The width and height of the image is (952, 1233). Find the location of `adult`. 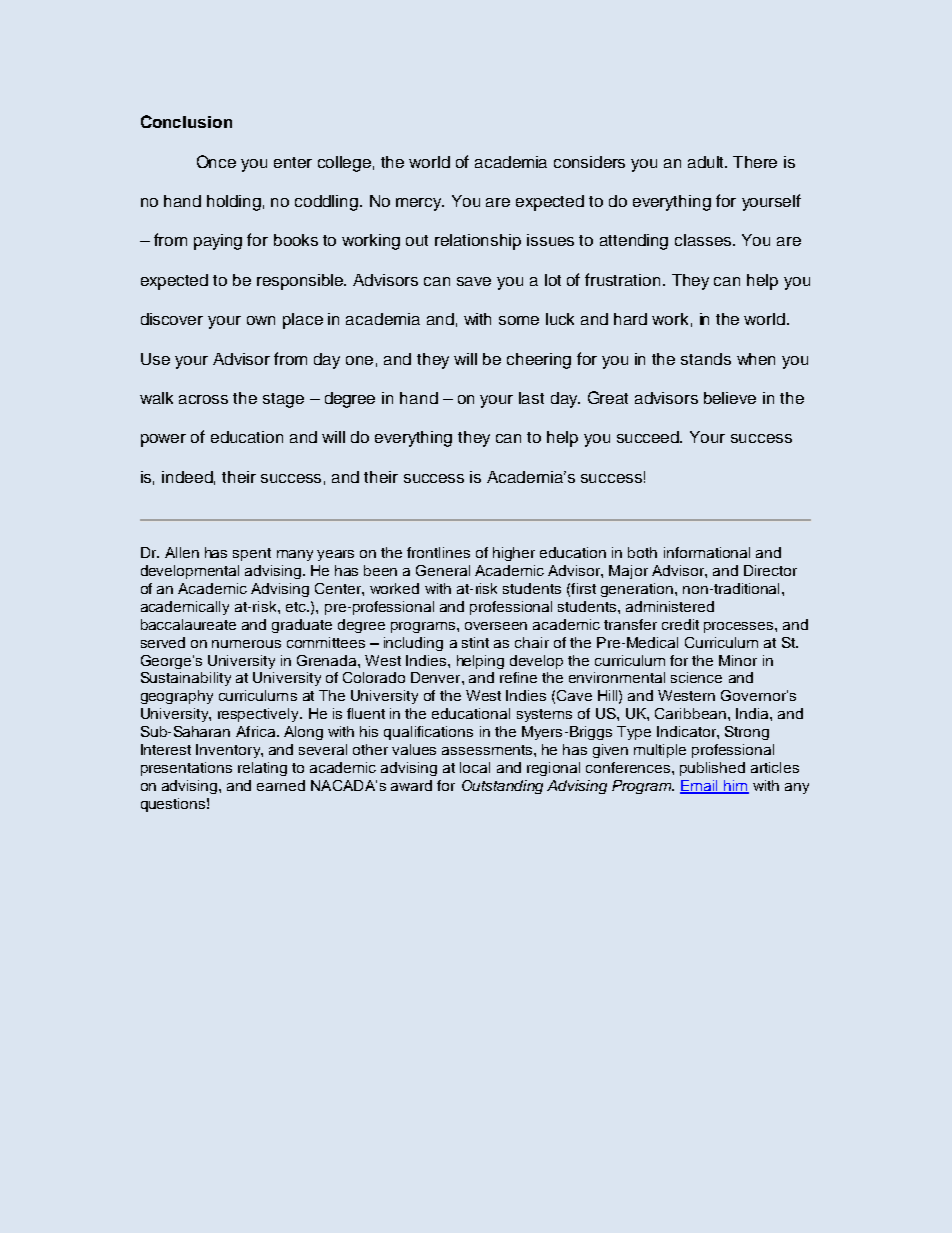

adult is located at coordinates (707, 162).
